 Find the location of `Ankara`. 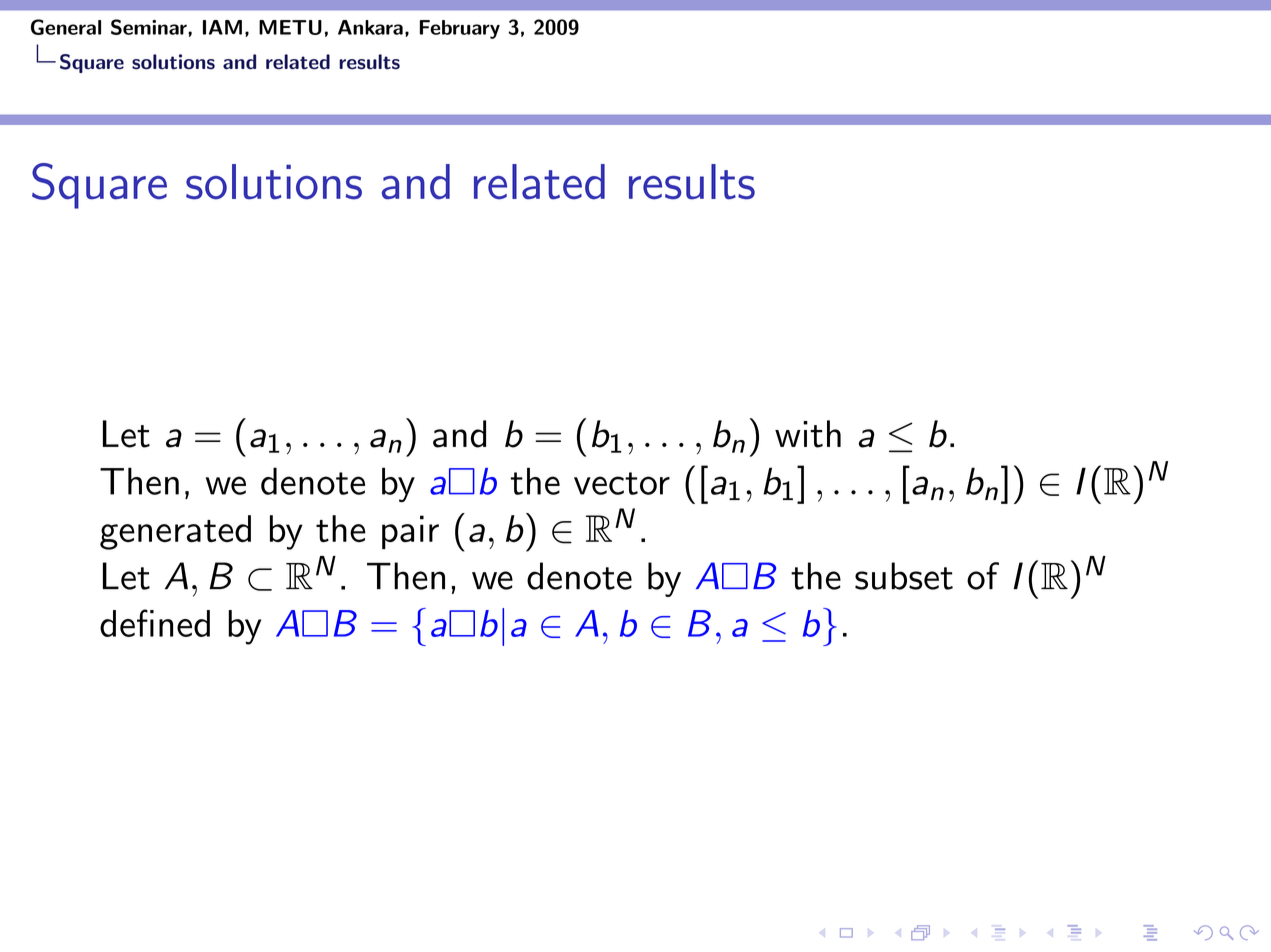

Ankara is located at coordinates (370, 27).
